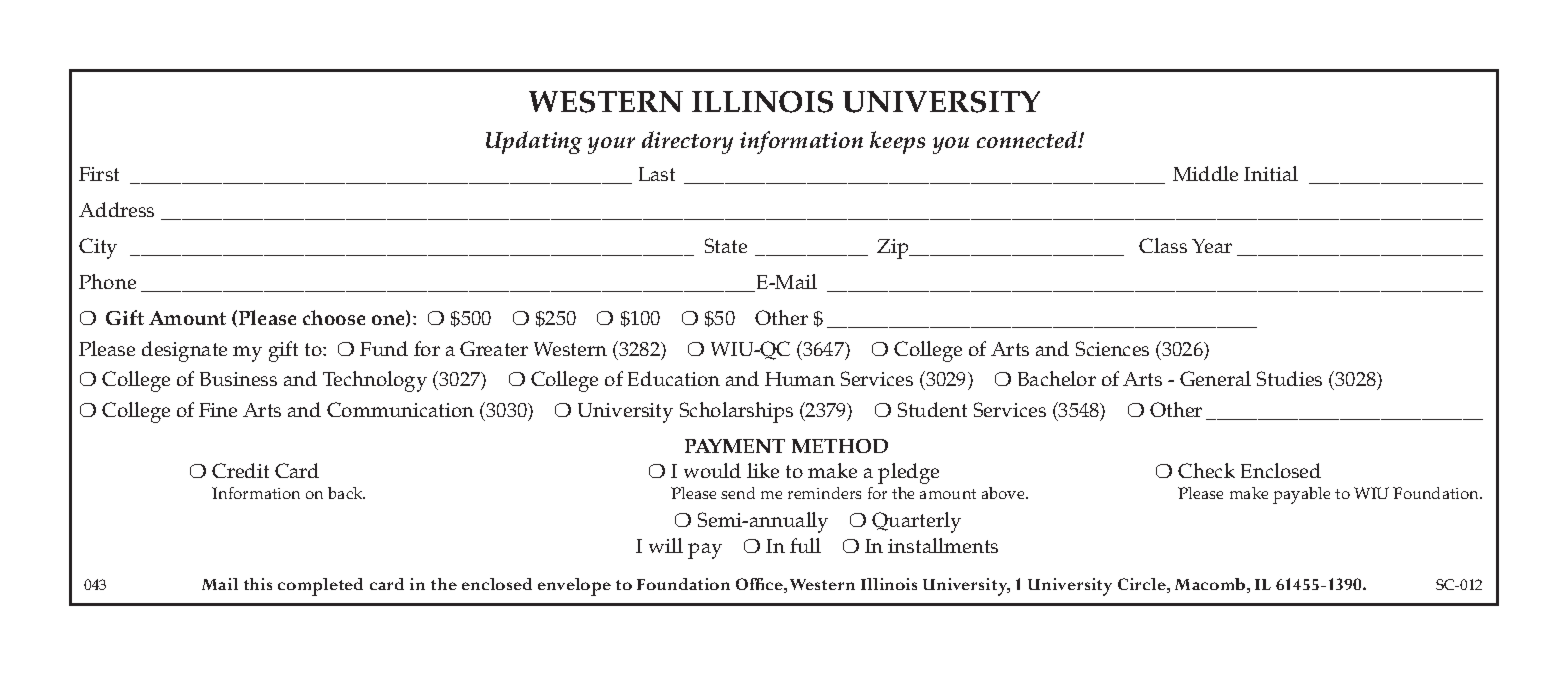 The height and width of the document is (675, 1568). What do you see at coordinates (1112, 348) in the document?
I see `Sciences` at bounding box center [1112, 348].
